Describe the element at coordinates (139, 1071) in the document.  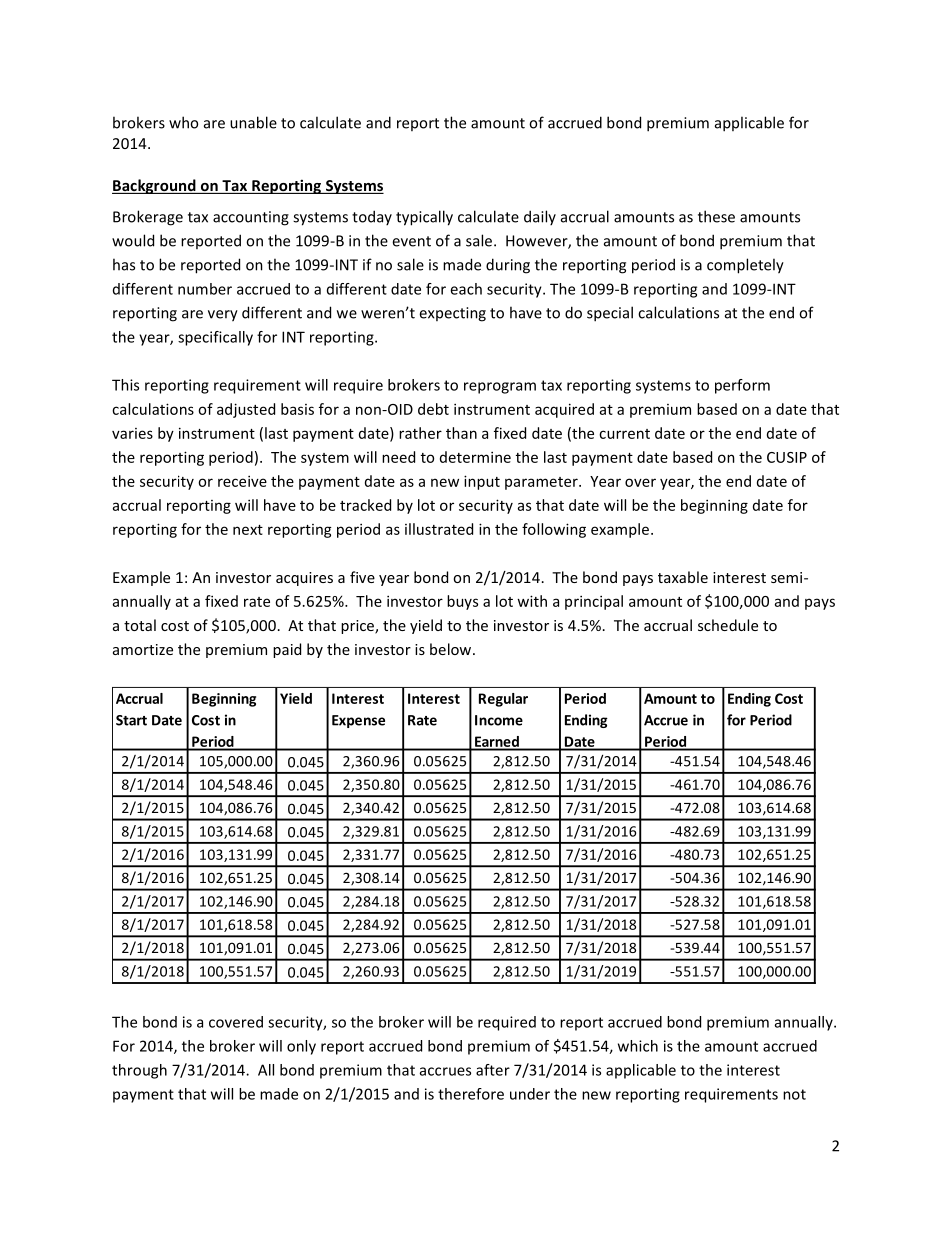
I see `through` at that location.
